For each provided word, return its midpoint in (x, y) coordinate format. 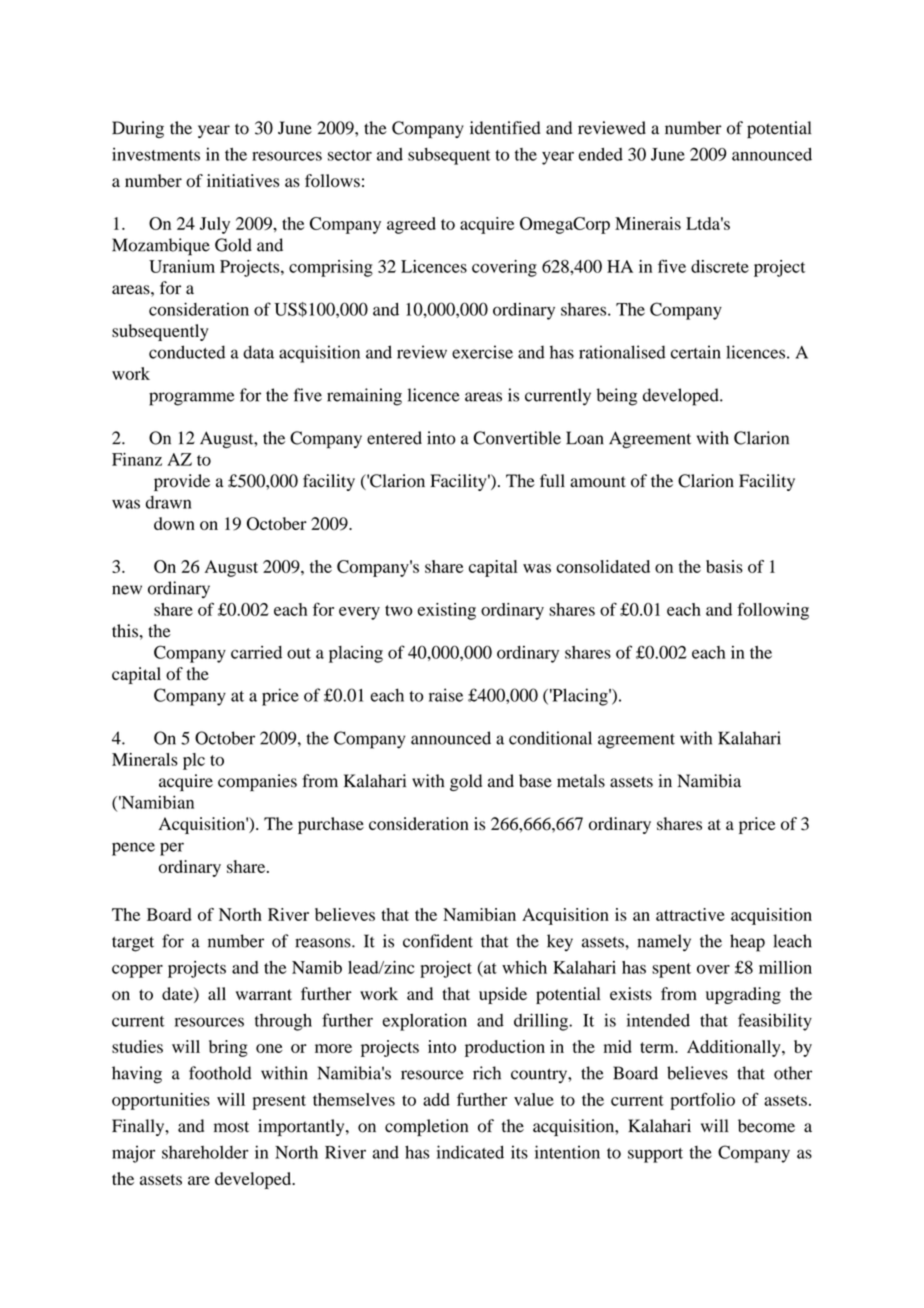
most (231, 1127)
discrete (720, 266)
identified (505, 128)
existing (447, 611)
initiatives (243, 180)
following (773, 611)
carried (256, 652)
